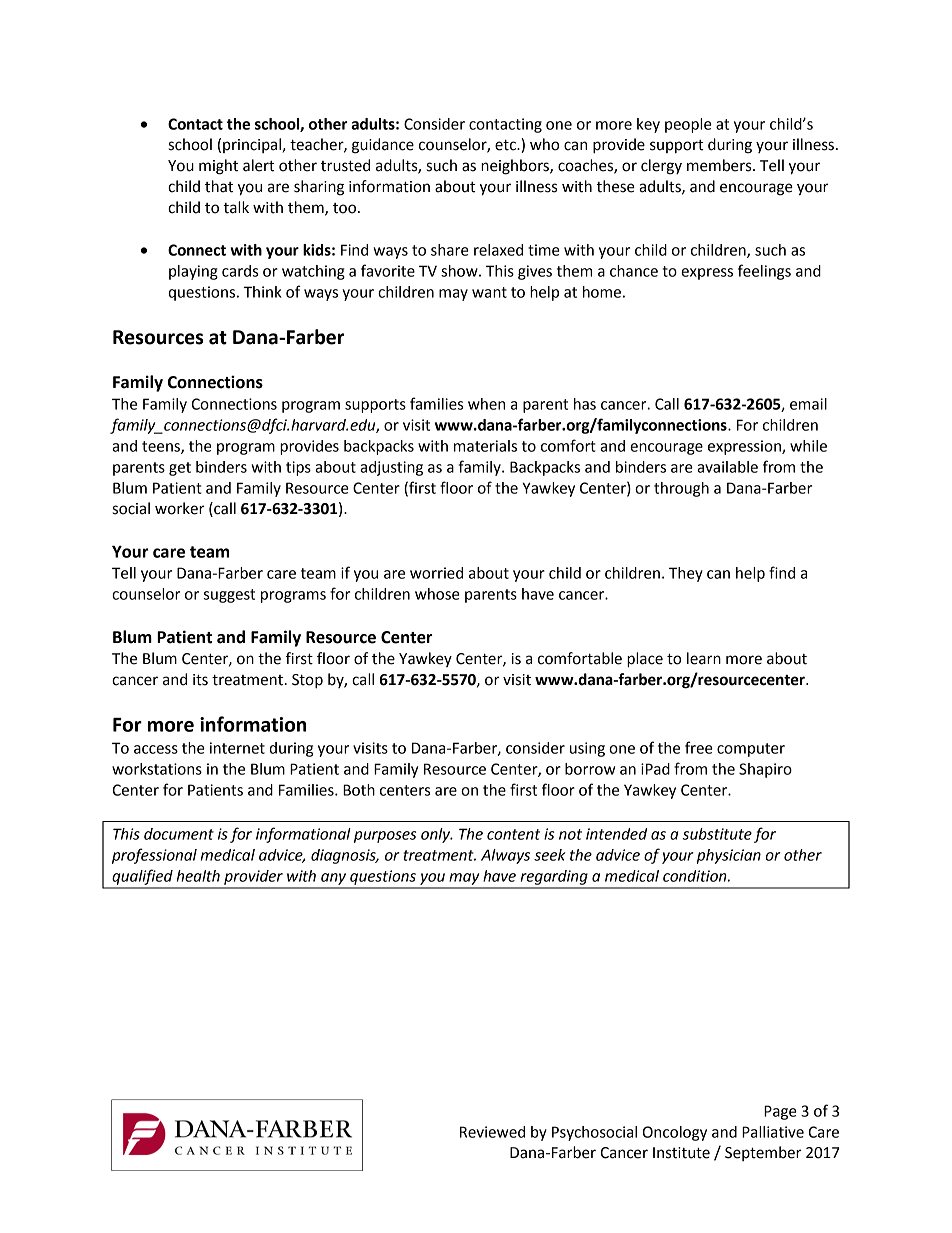 The width and height of the page is (952, 1233). I want to click on etc, so click(506, 145).
